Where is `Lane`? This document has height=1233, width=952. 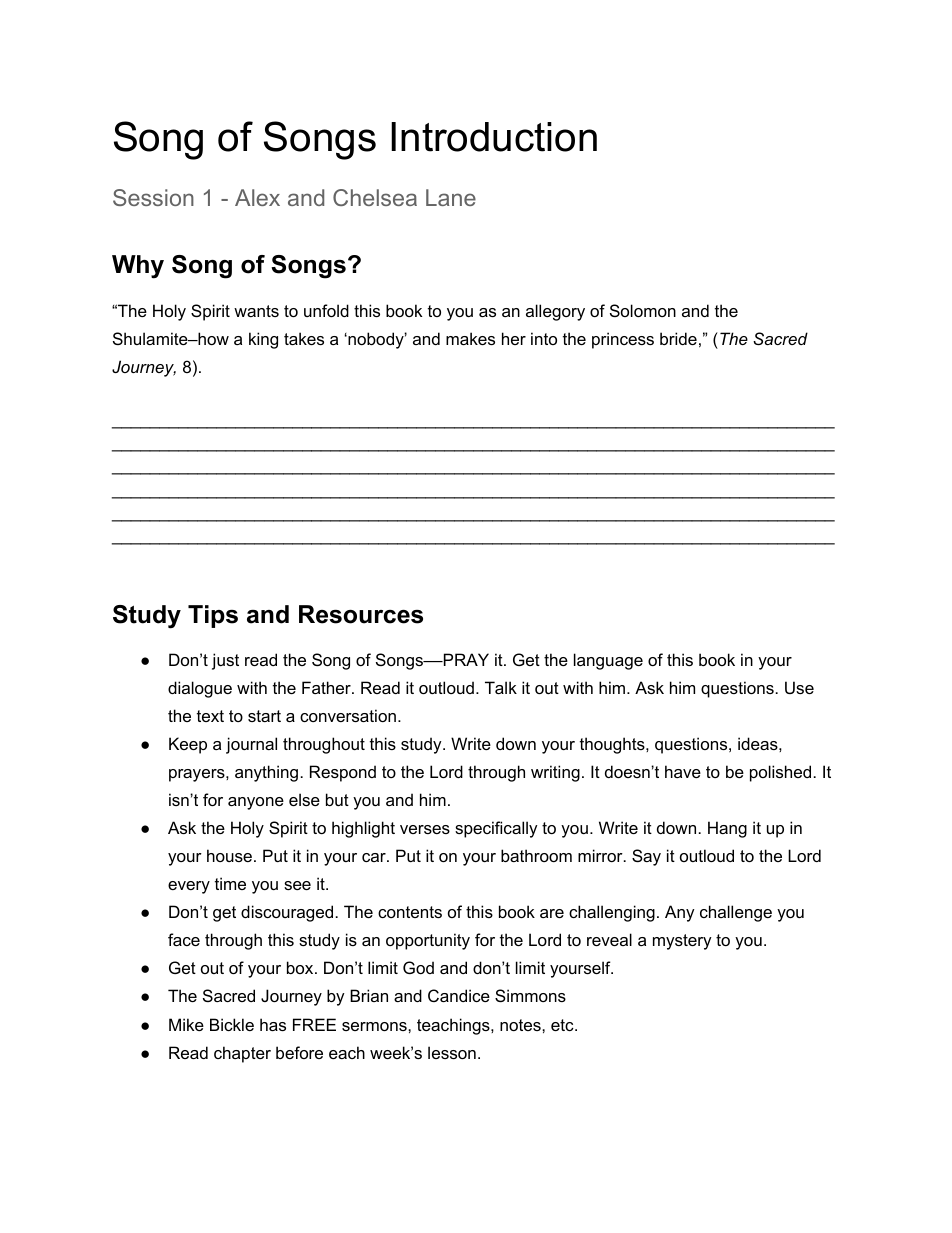
Lane is located at coordinates (451, 197).
